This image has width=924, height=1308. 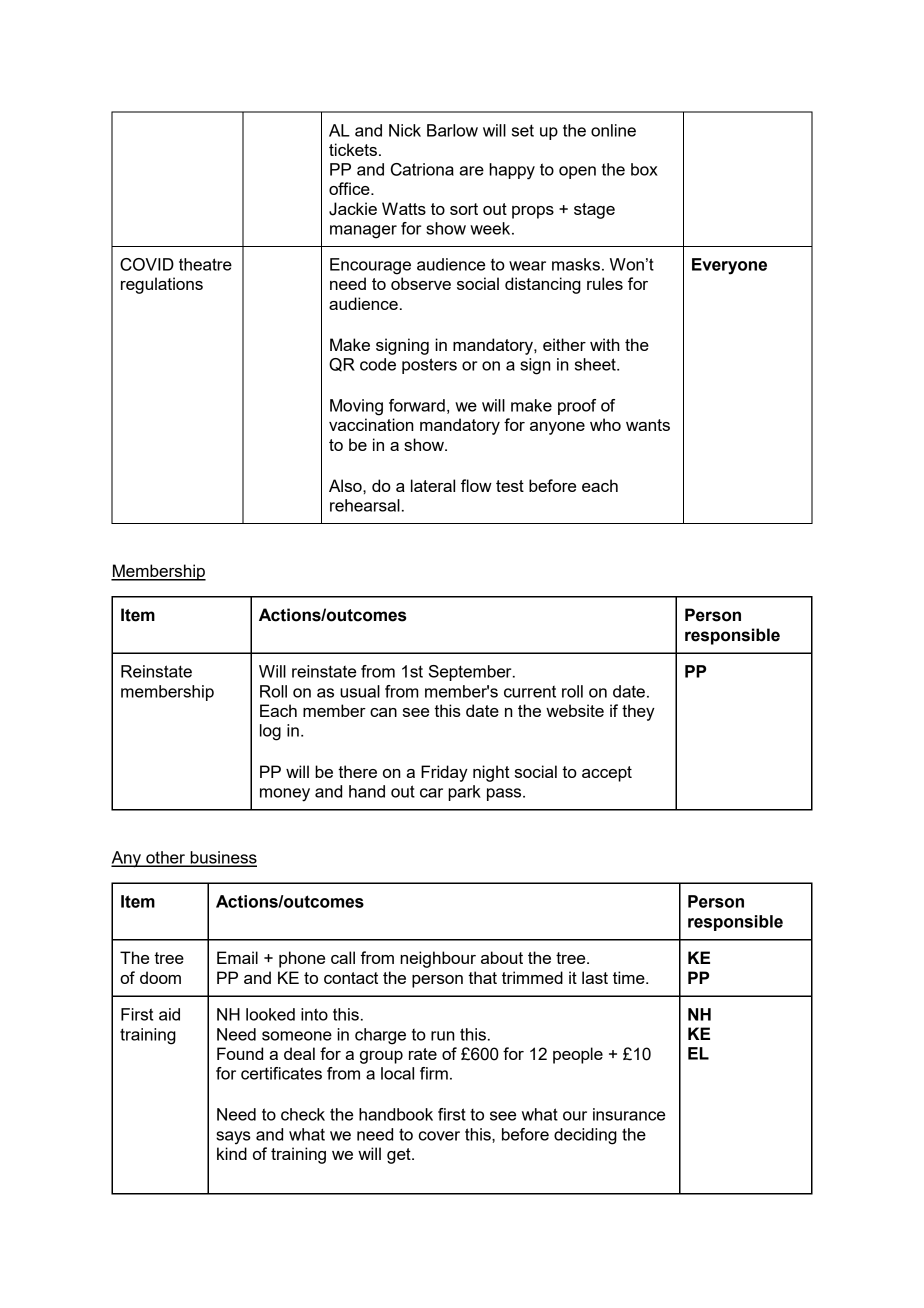 I want to click on Moving, so click(x=356, y=407).
